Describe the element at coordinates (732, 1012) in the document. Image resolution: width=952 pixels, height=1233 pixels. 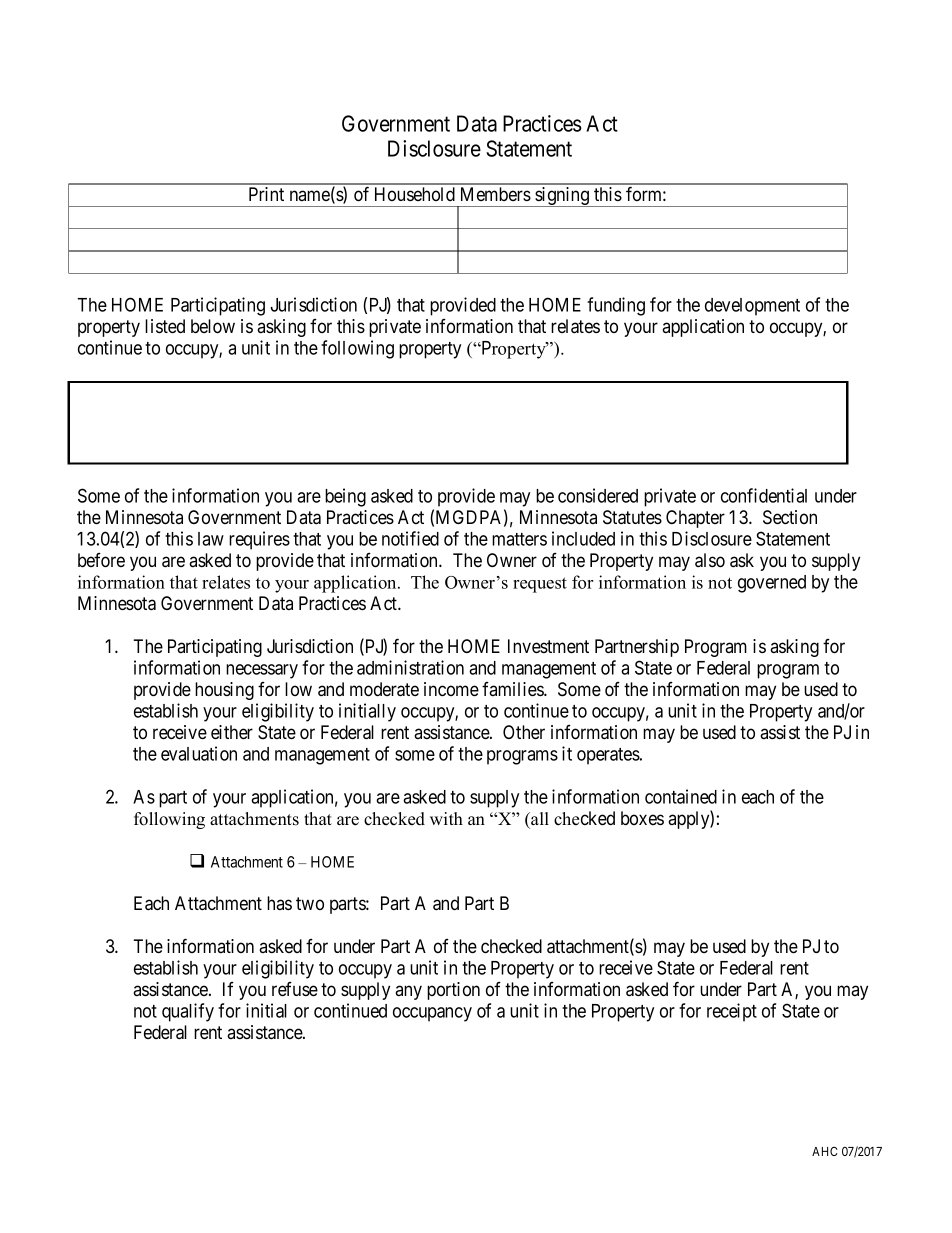
I see `receipt` at that location.
